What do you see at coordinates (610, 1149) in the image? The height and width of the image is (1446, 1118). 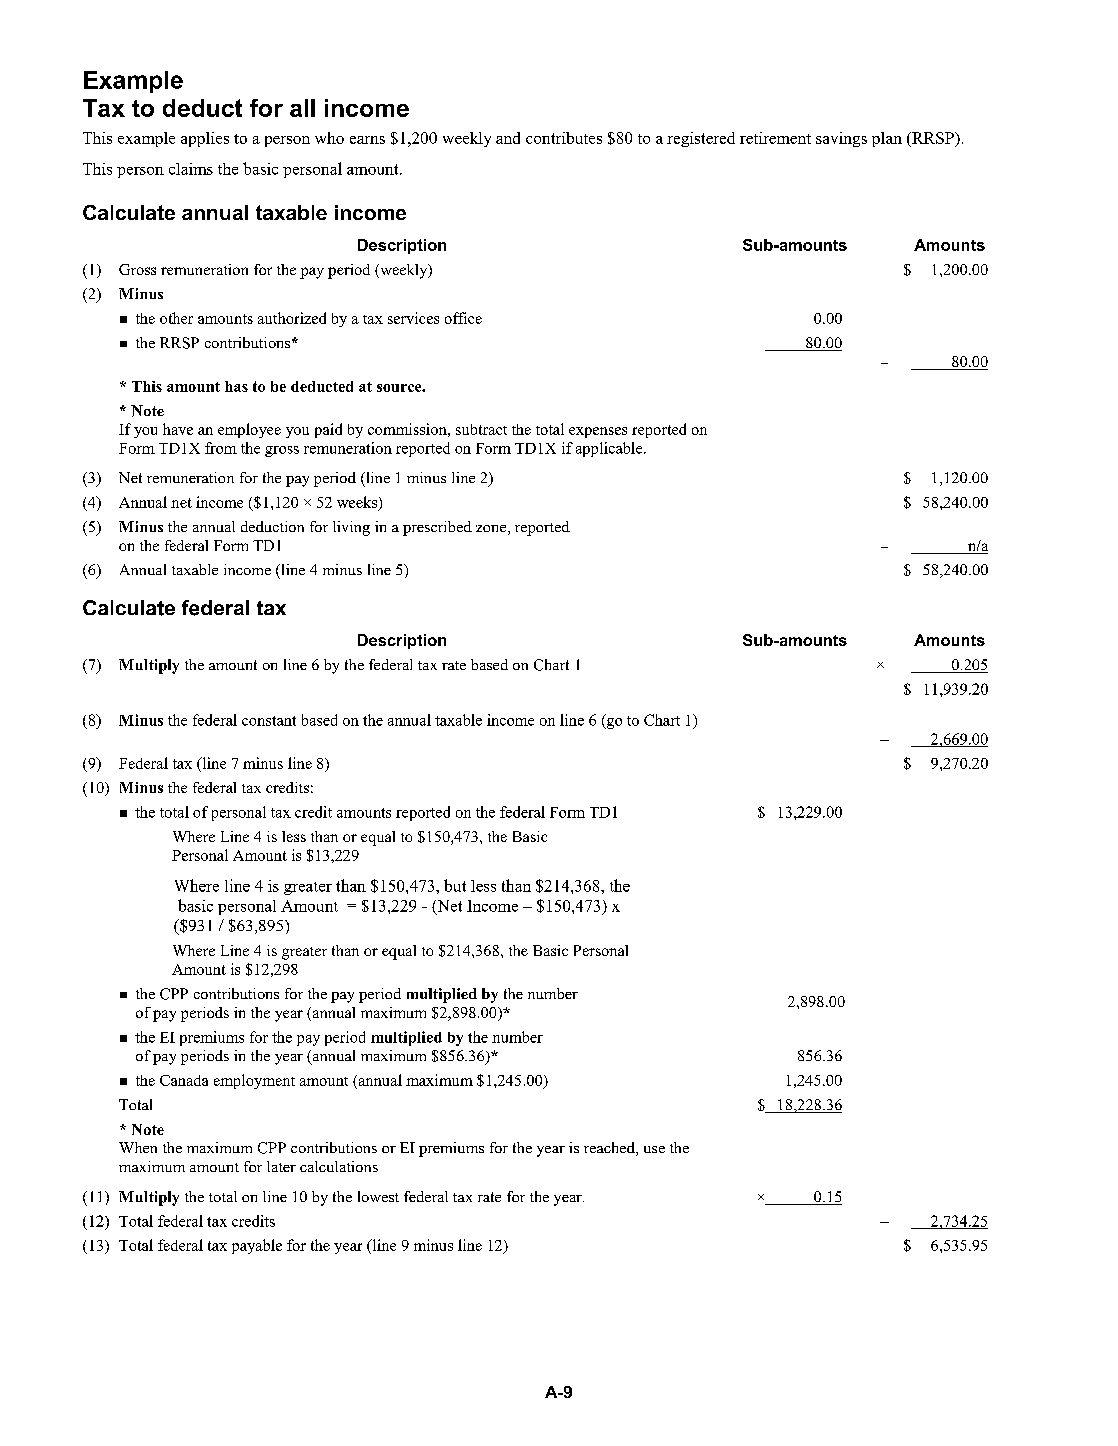 I see `reached` at bounding box center [610, 1149].
